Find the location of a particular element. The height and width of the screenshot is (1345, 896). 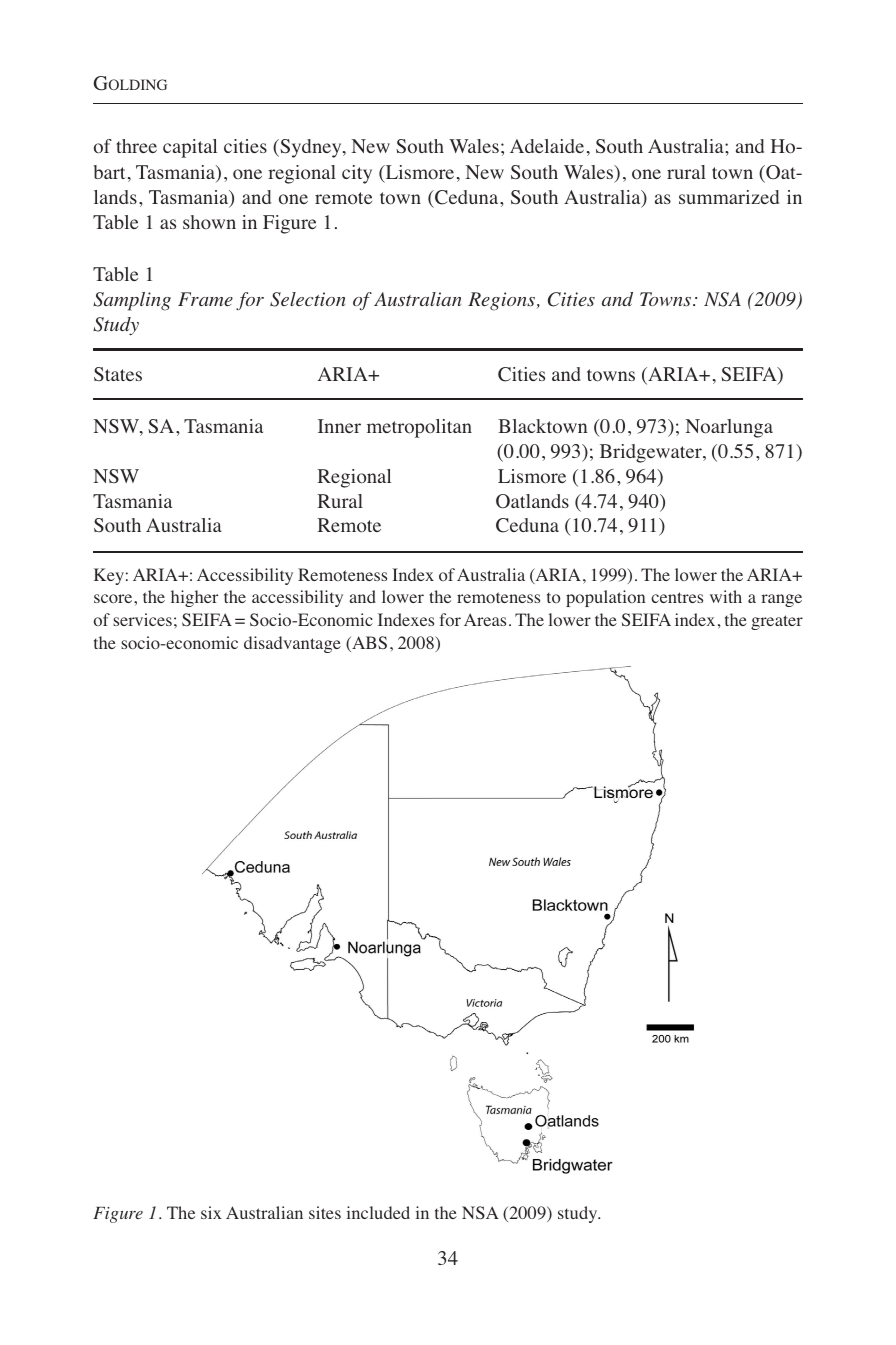

six is located at coordinates (211, 1212).
